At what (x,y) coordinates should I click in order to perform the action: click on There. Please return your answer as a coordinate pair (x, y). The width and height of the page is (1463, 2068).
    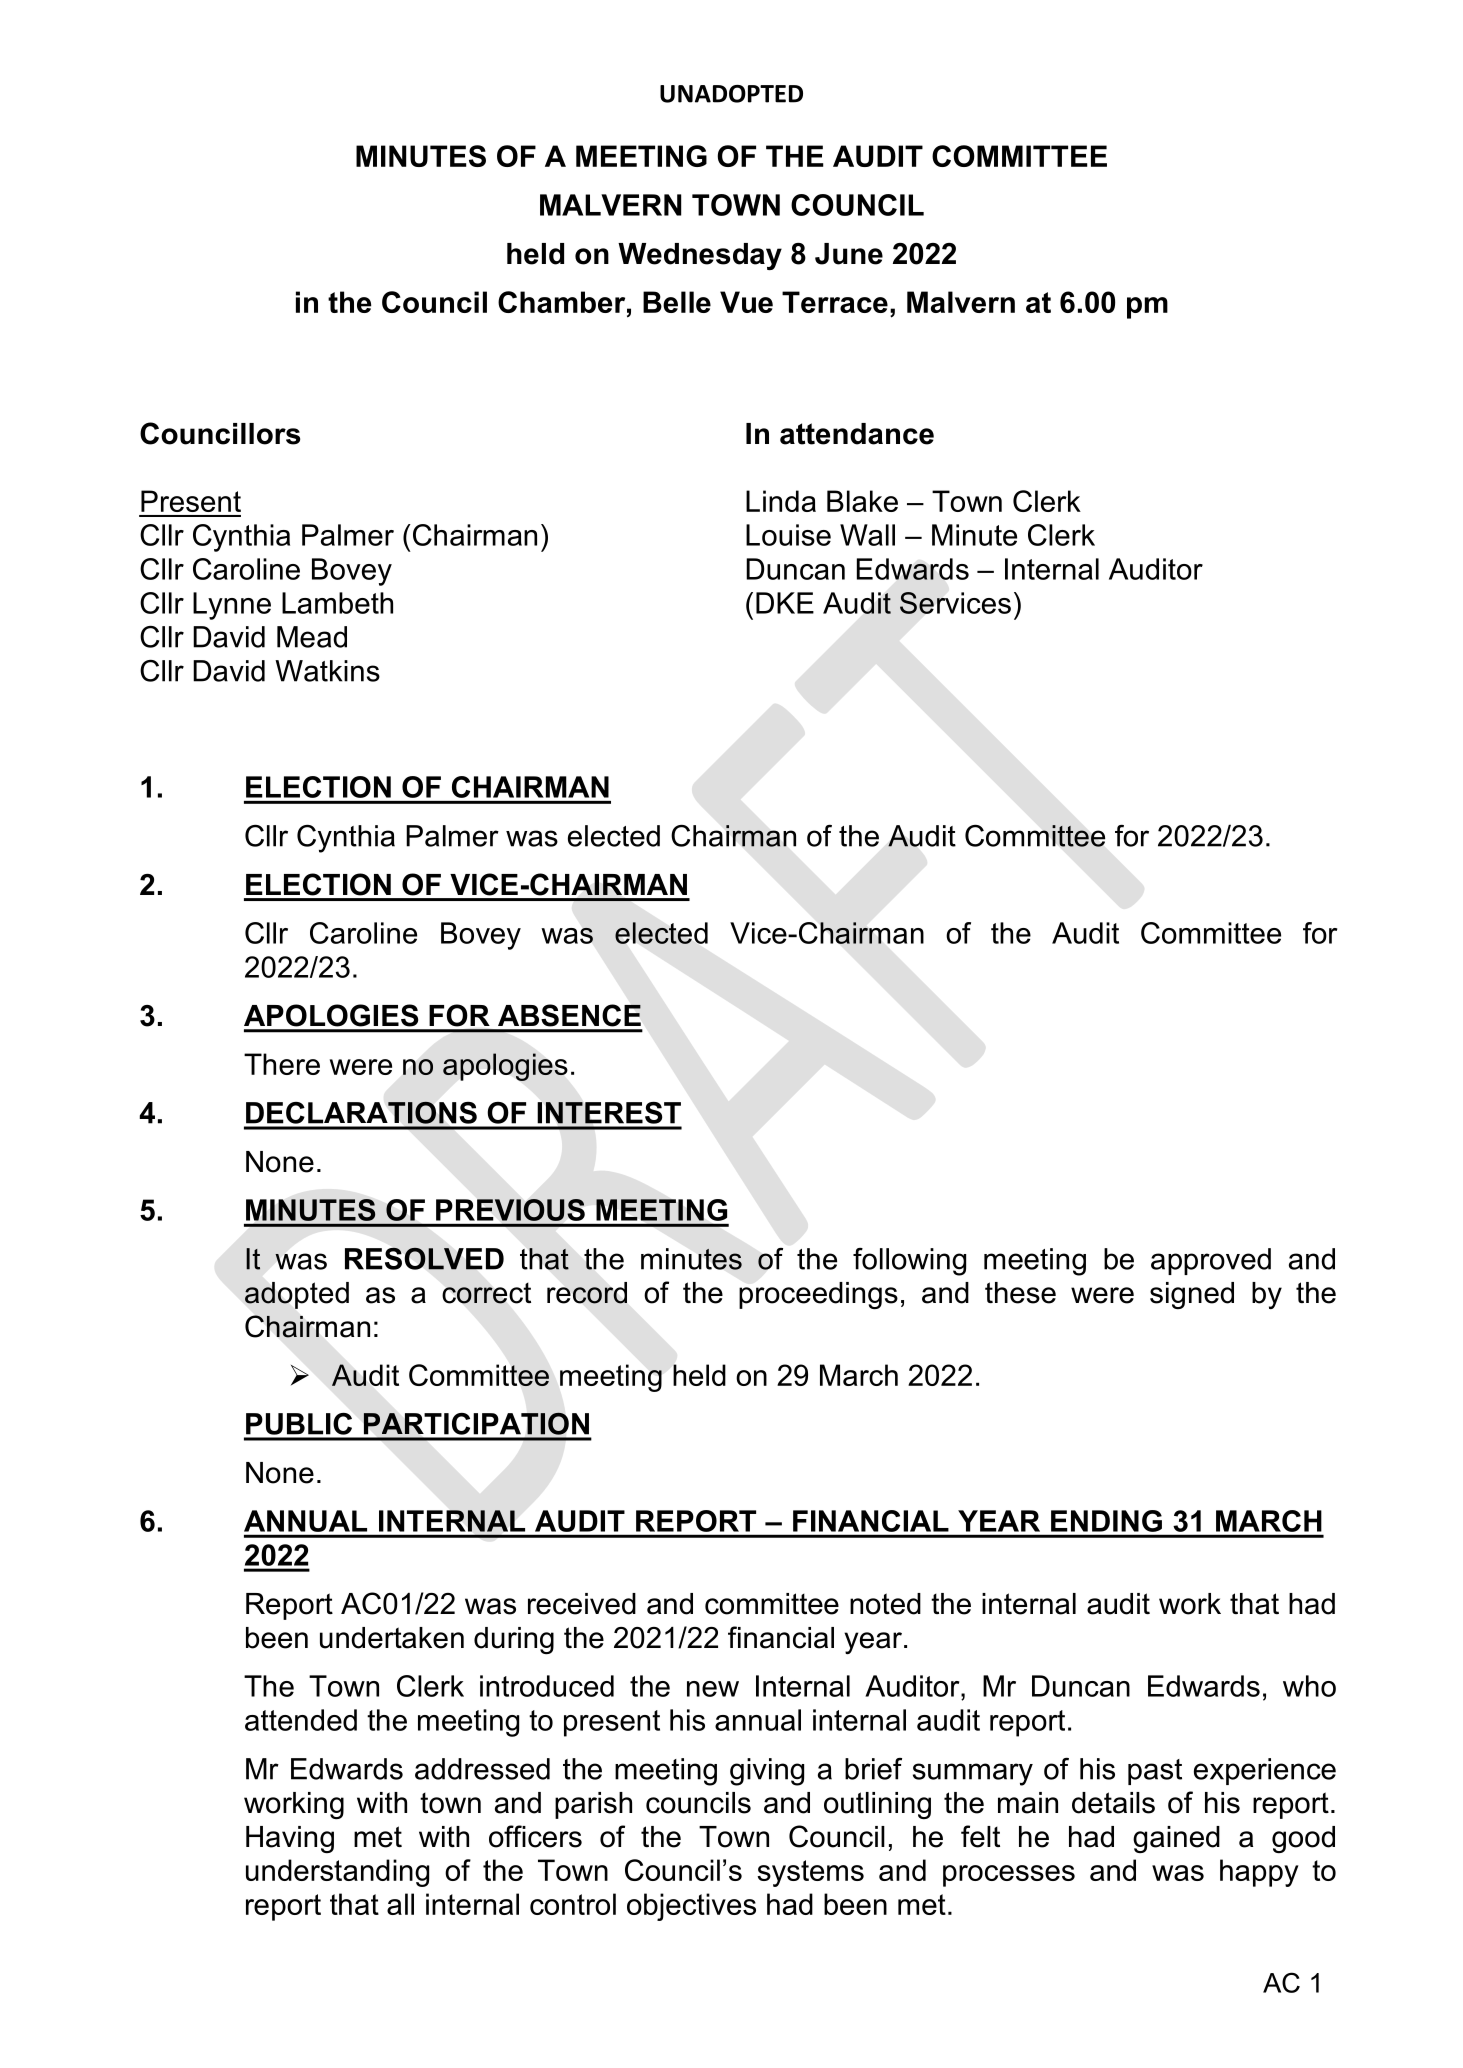
    Looking at the image, I should click on (282, 1064).
